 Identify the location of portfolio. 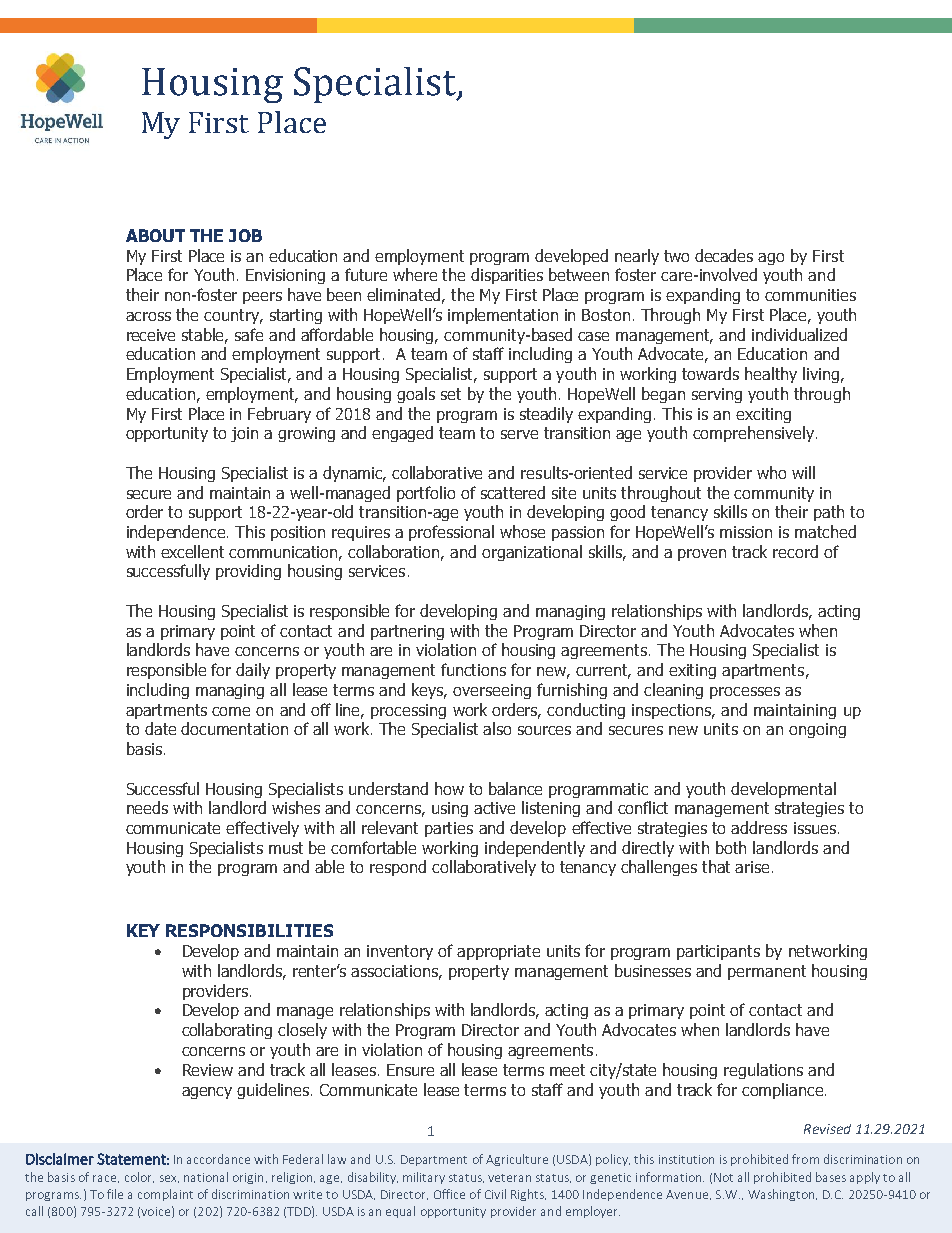
(426, 494).
